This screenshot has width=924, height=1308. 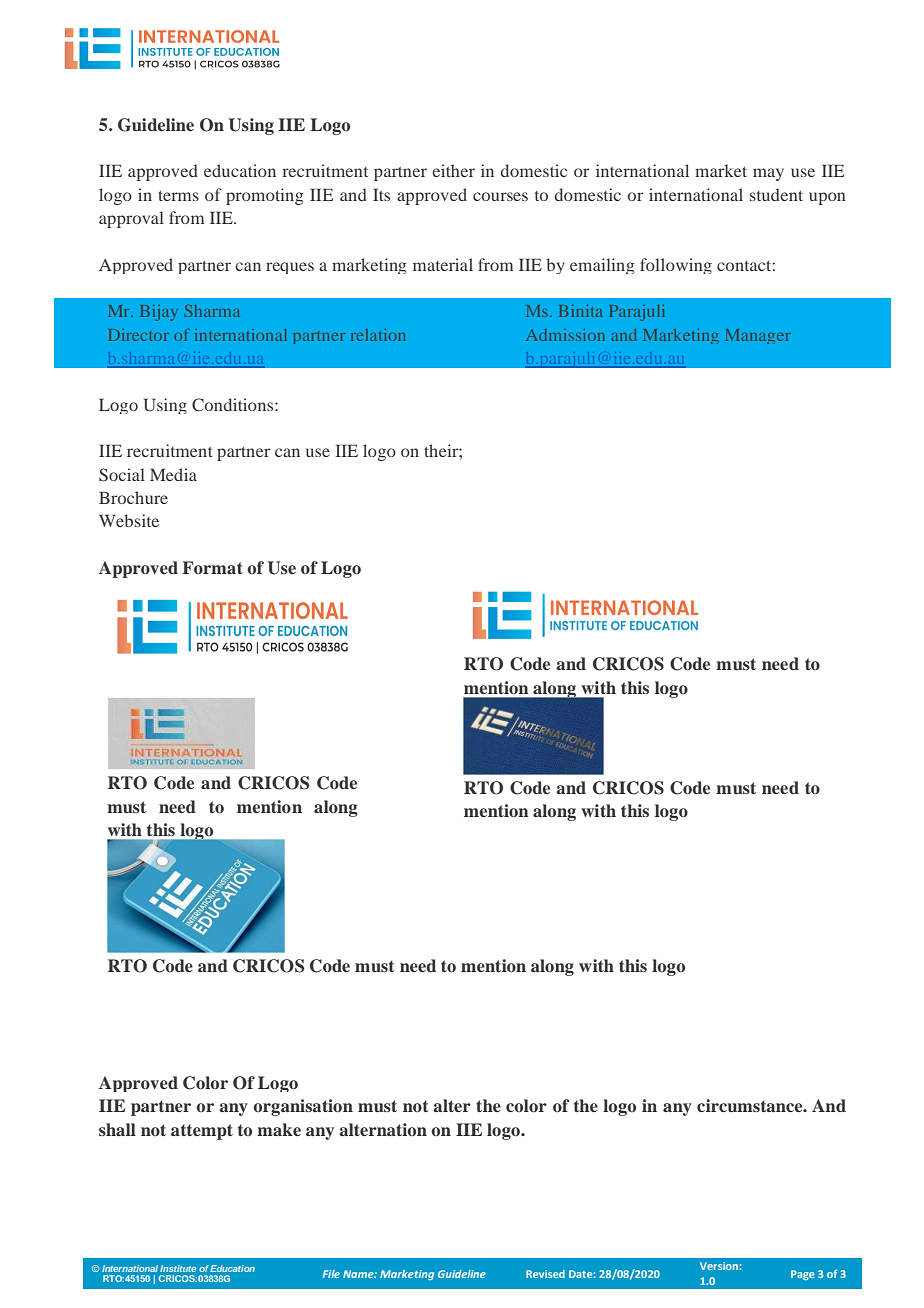 What do you see at coordinates (178, 1268) in the screenshot?
I see `Institute` at bounding box center [178, 1268].
